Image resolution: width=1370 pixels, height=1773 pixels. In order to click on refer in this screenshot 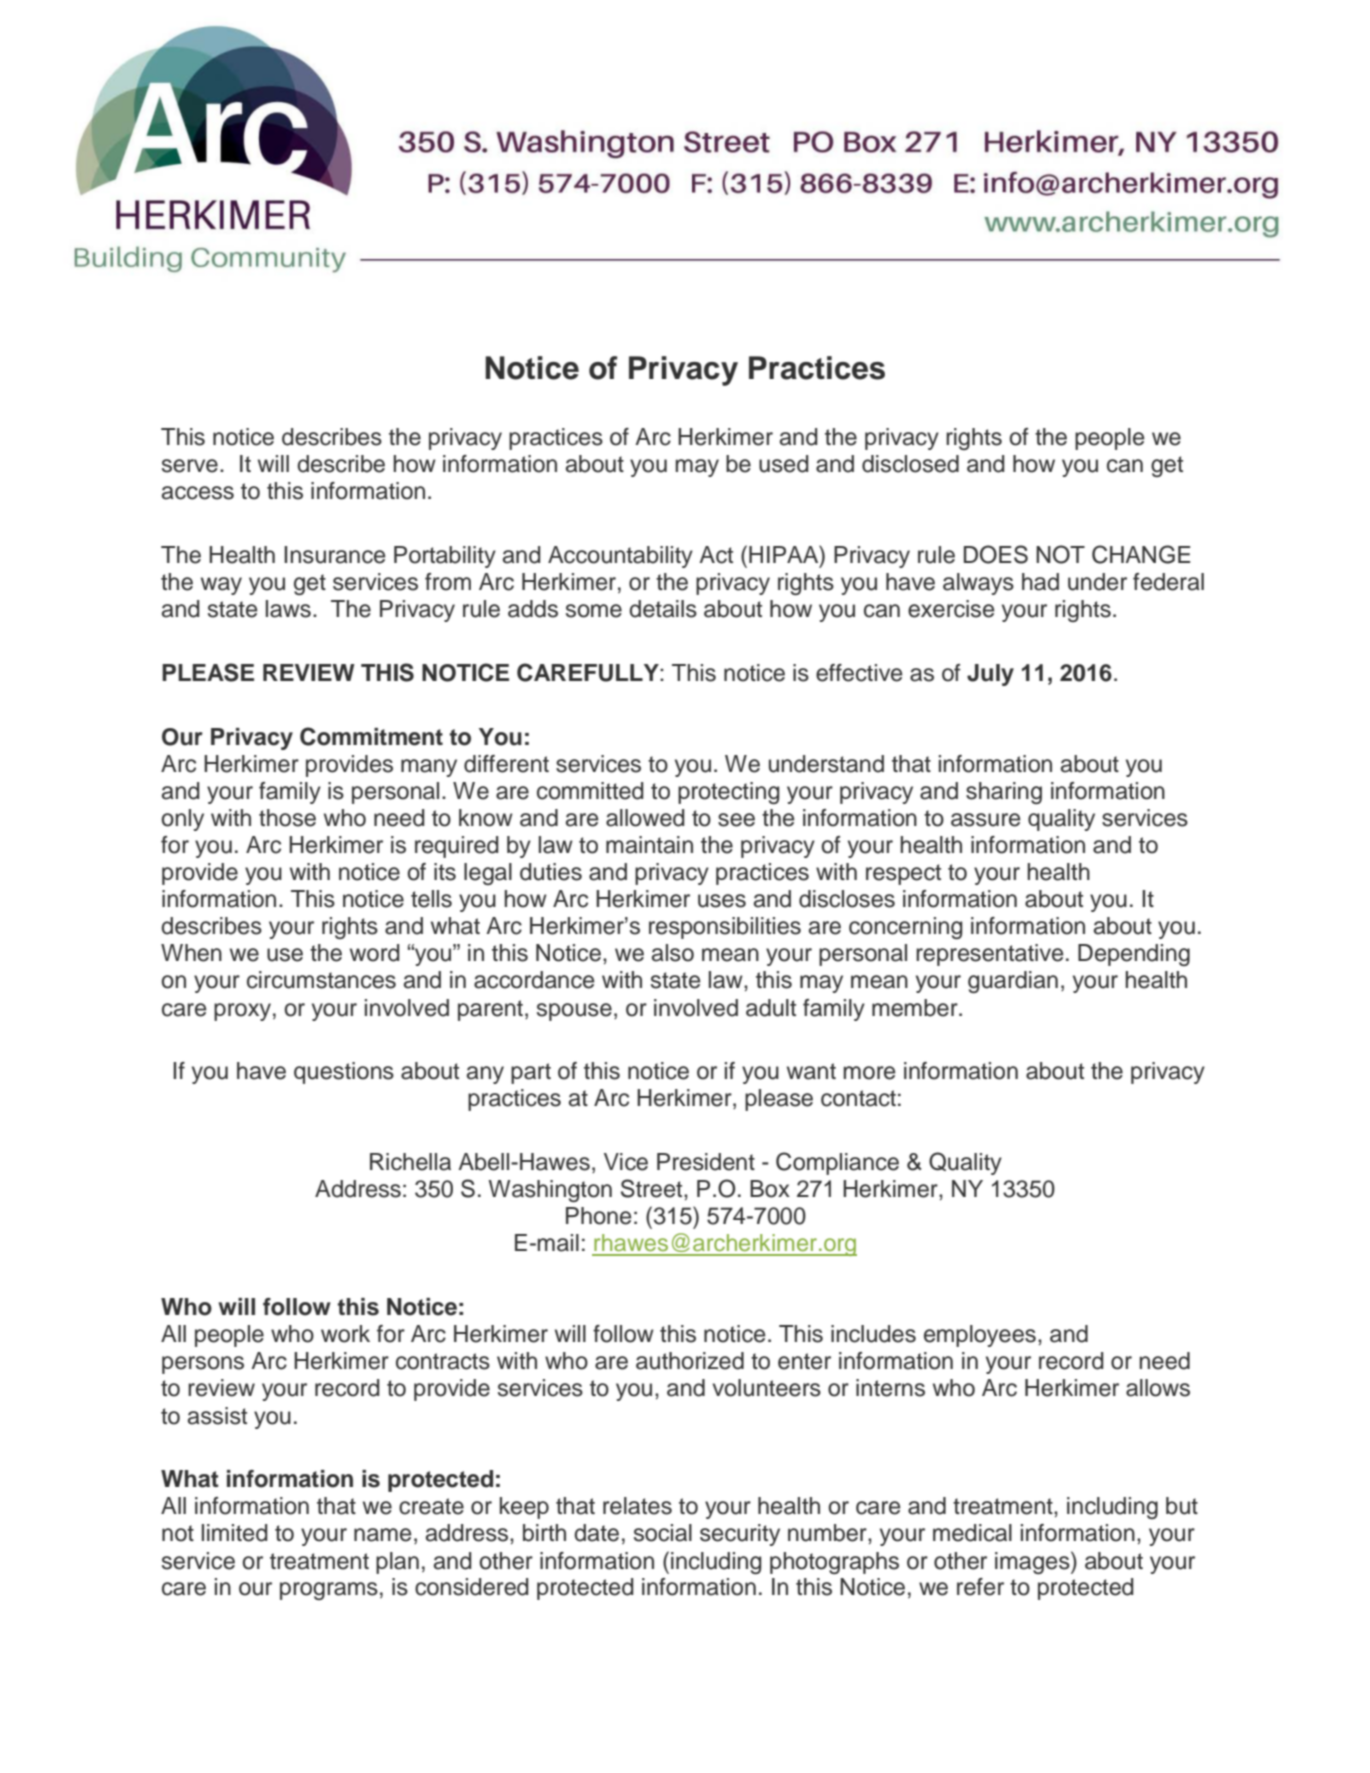, I will do `click(980, 1587)`.
